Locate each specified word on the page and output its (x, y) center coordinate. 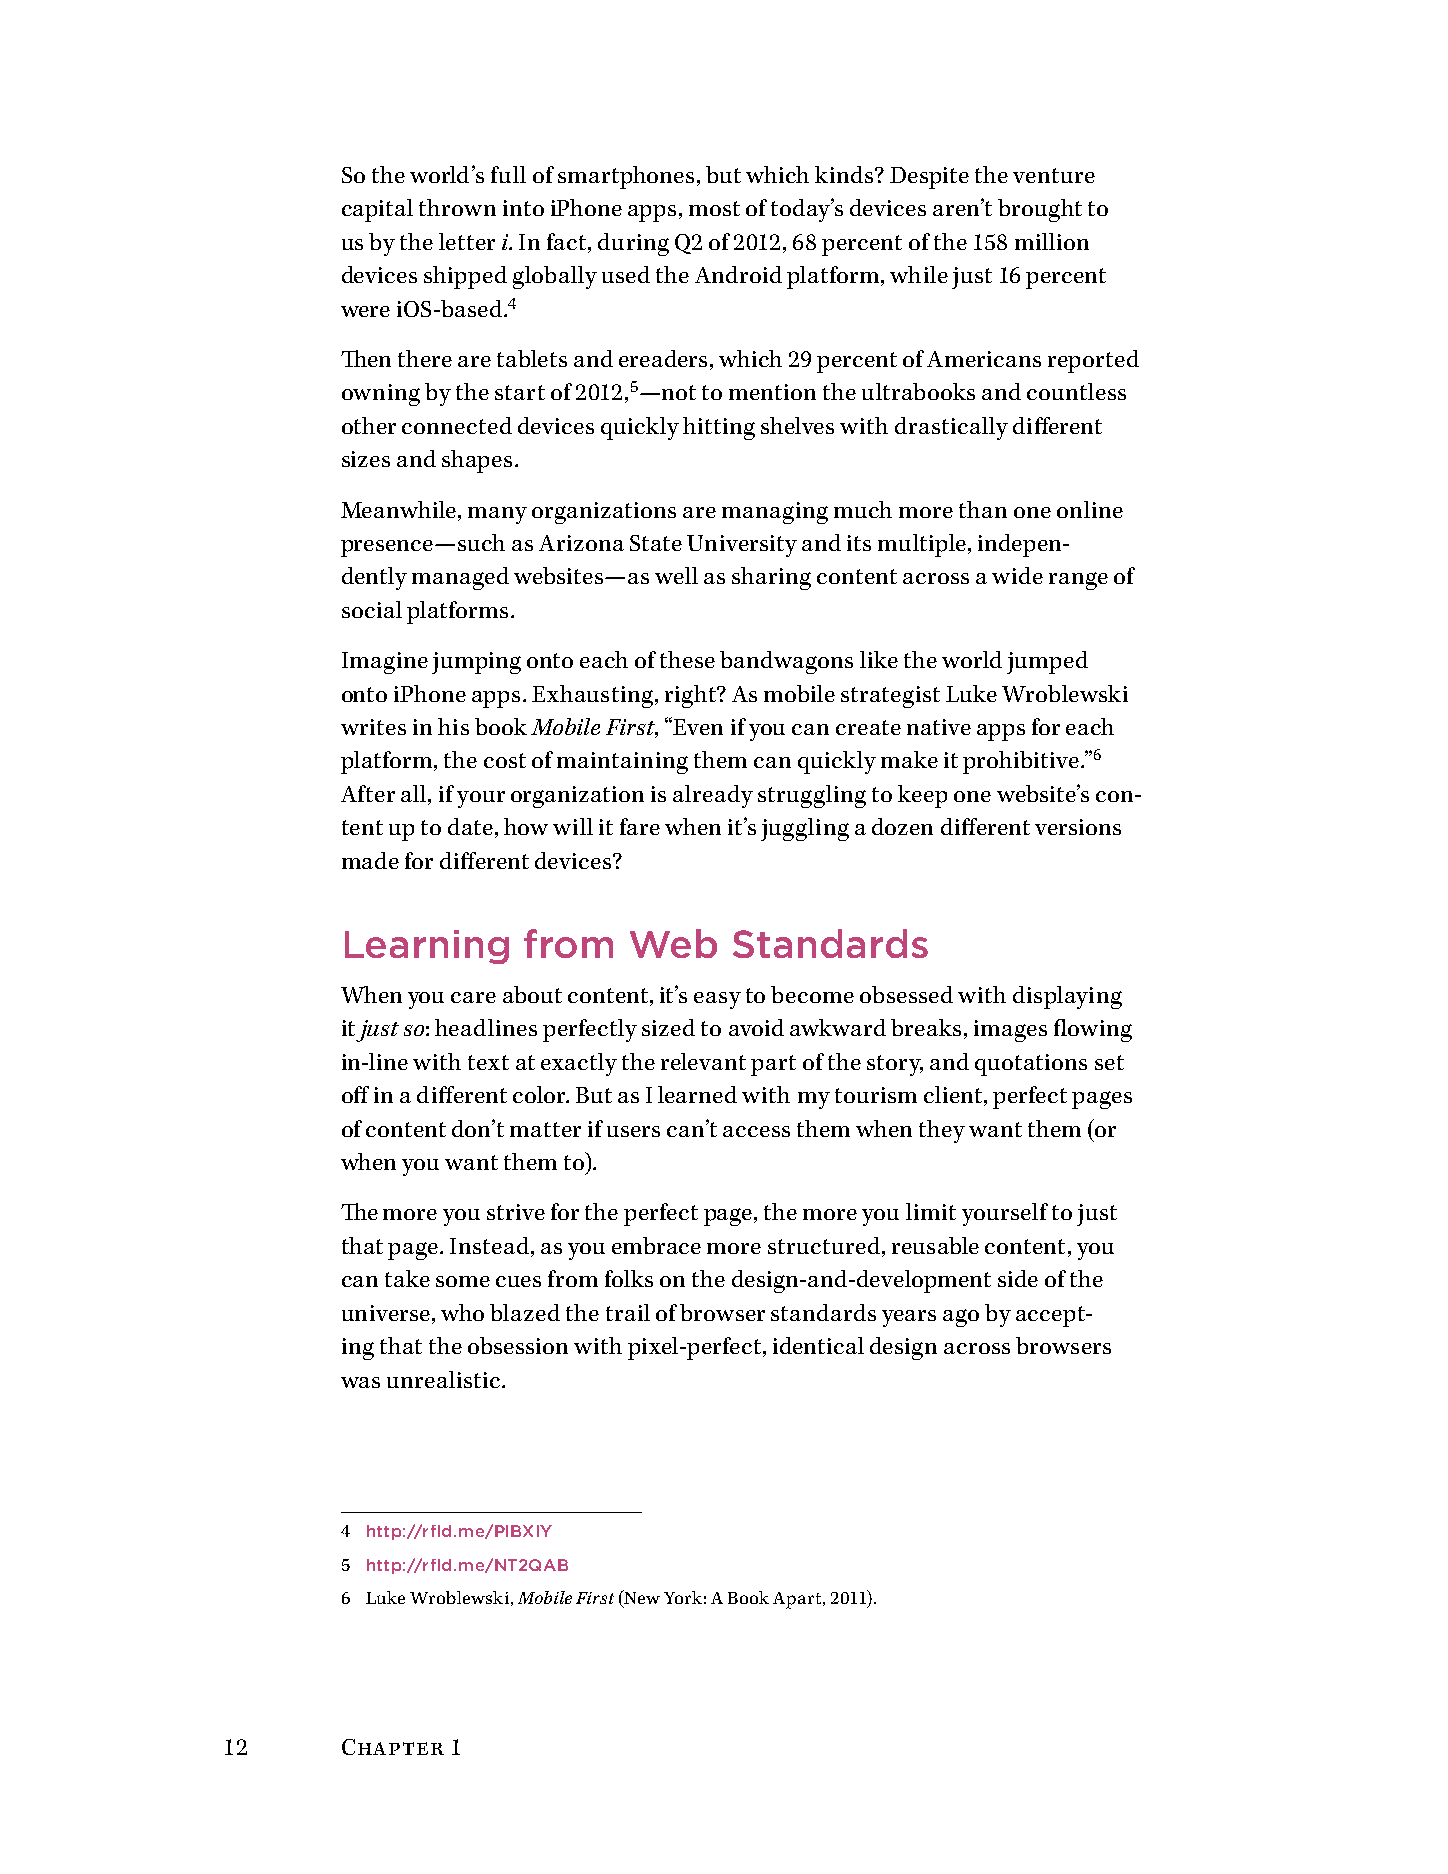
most (714, 208)
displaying (1067, 997)
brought (1040, 210)
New (641, 1598)
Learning (427, 947)
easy (717, 1000)
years (909, 1318)
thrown (457, 207)
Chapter (393, 1747)
